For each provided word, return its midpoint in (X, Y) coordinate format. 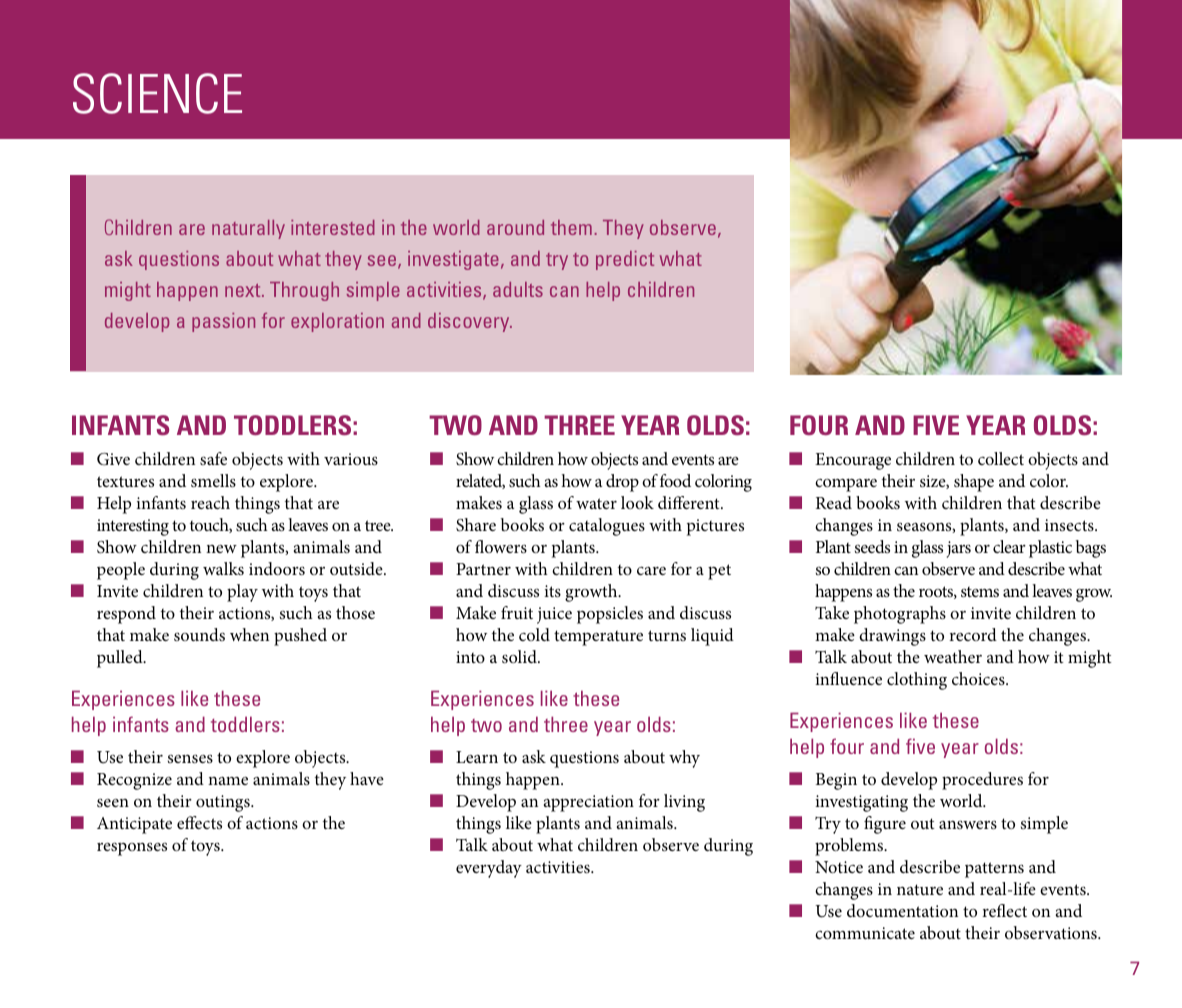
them (571, 227)
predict (625, 260)
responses (132, 849)
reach (210, 502)
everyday (489, 869)
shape (974, 483)
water (596, 503)
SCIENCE (157, 93)
